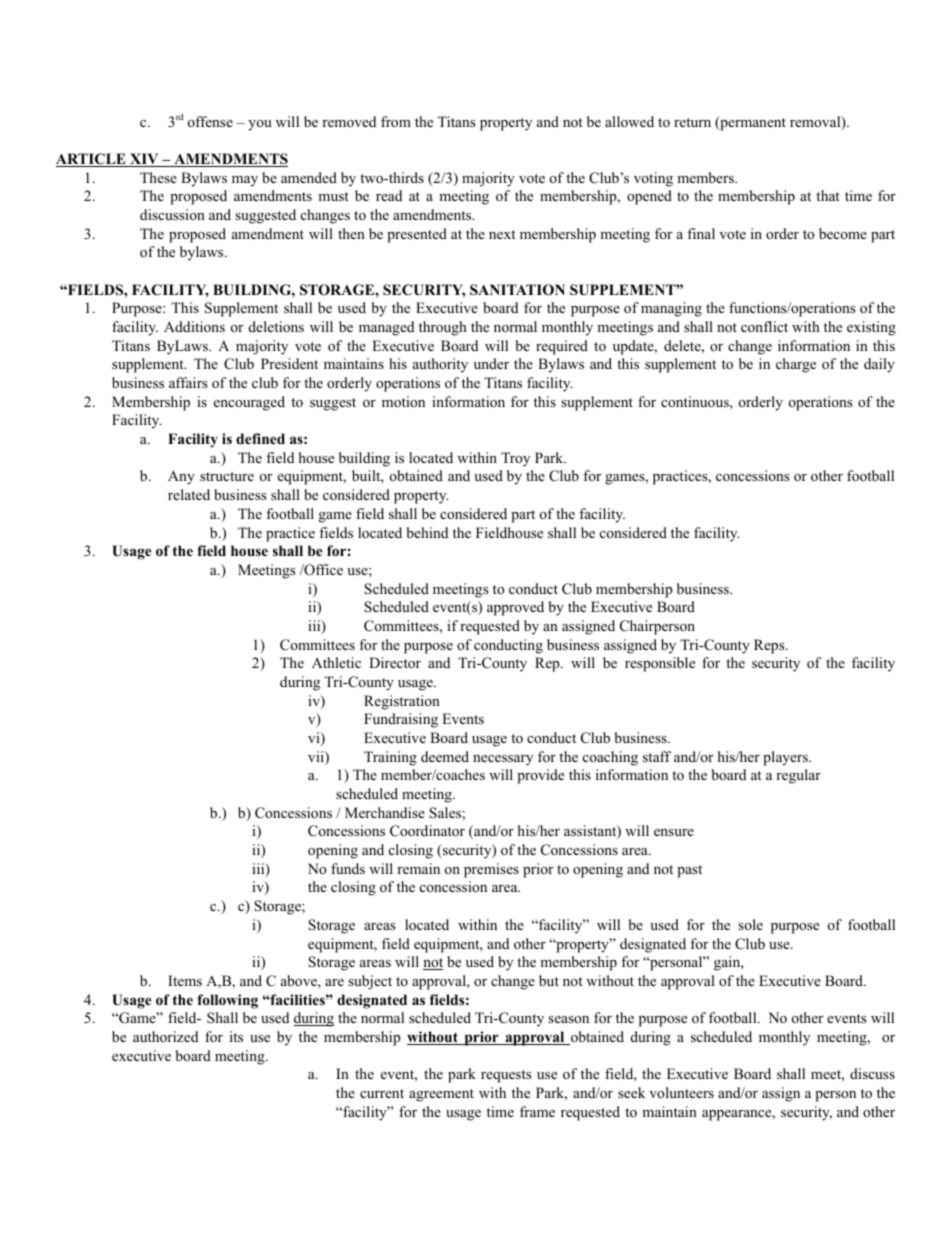  What do you see at coordinates (828, 195) in the screenshot?
I see `that` at bounding box center [828, 195].
